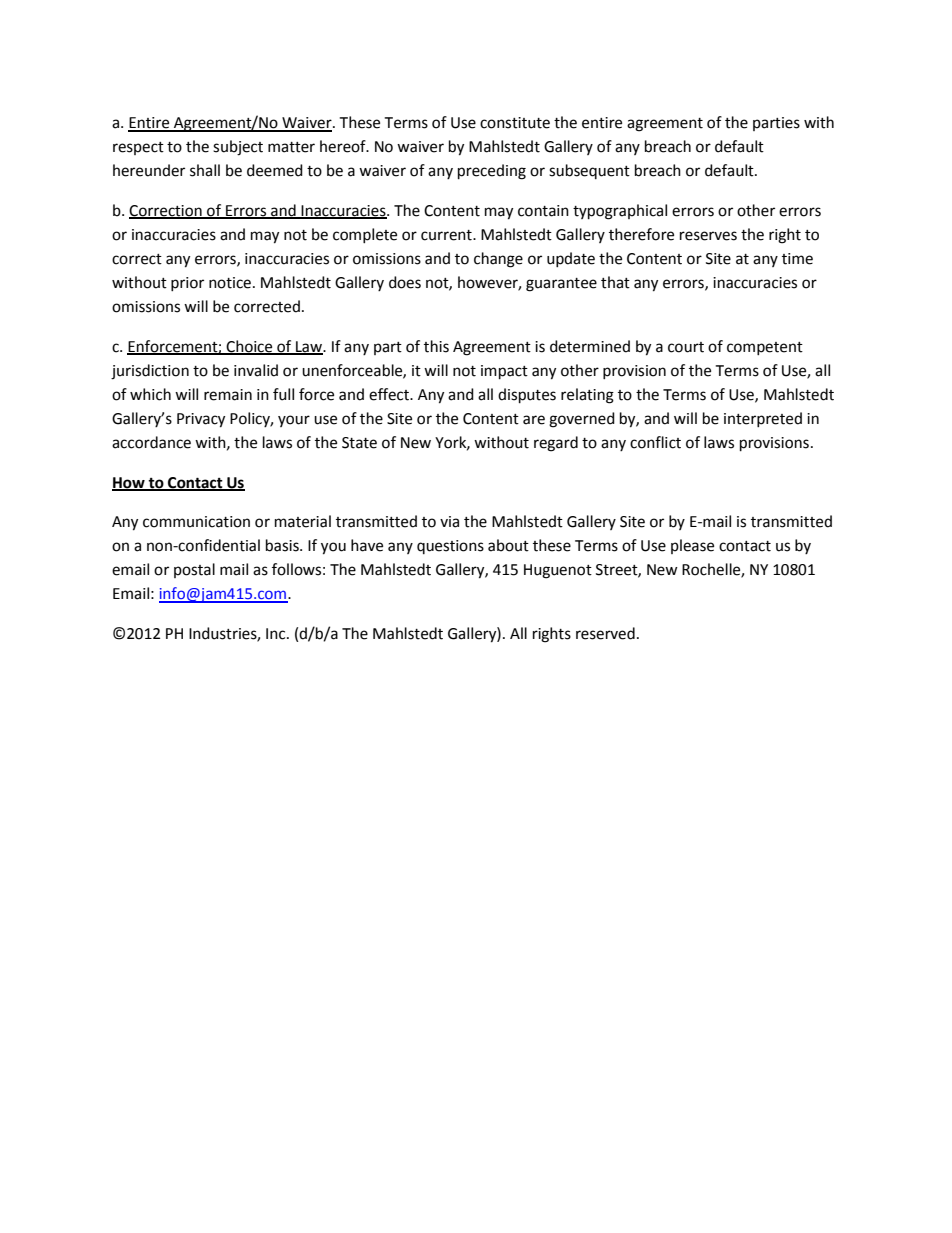  I want to click on conflict, so click(655, 442).
